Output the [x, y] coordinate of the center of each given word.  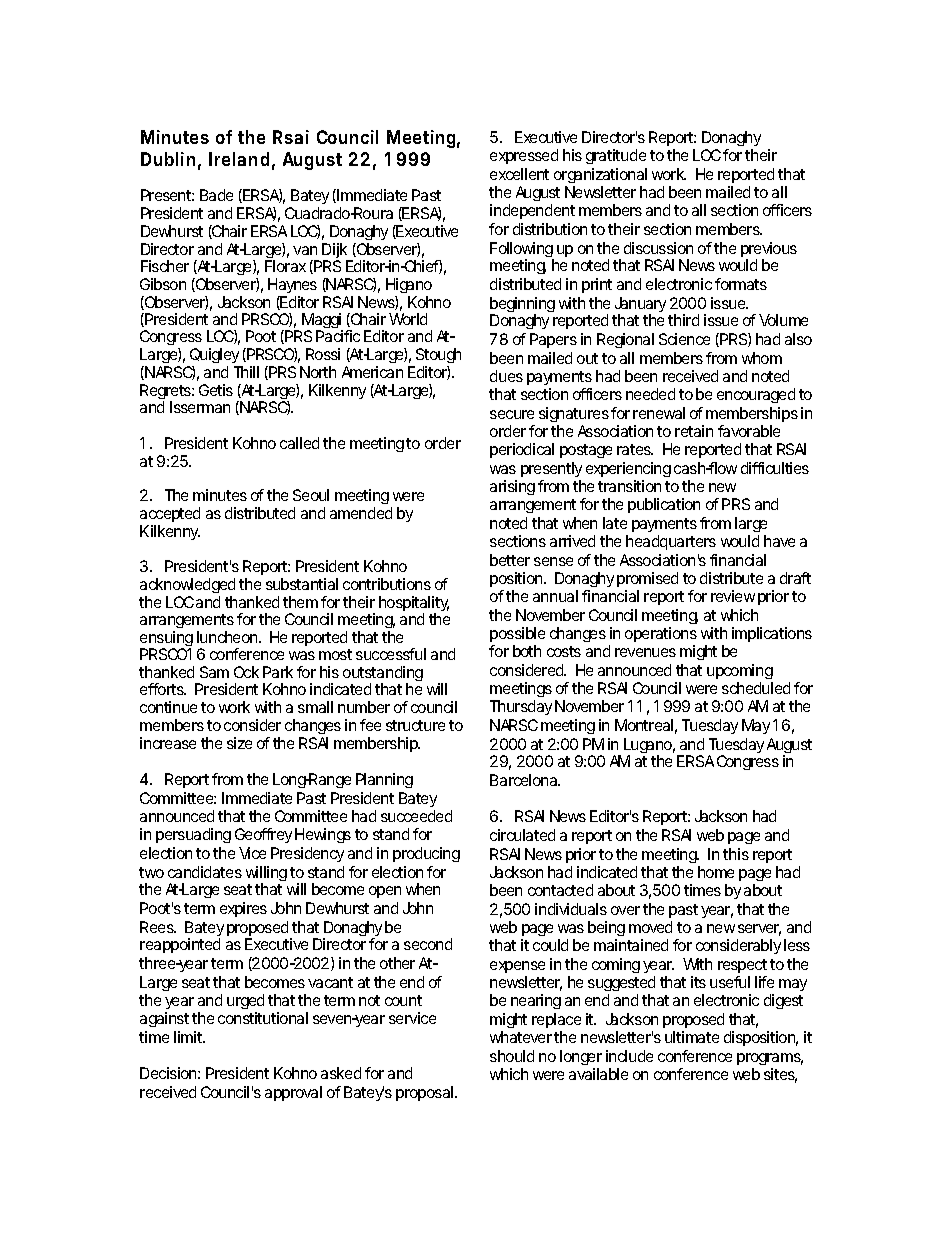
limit [189, 1037]
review [733, 596]
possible [517, 636]
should [512, 1056]
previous [769, 251]
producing [426, 854]
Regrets [166, 393]
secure [512, 414]
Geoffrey [263, 835]
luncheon [227, 637]
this [736, 854]
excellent [519, 174]
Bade [216, 195]
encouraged [756, 395]
